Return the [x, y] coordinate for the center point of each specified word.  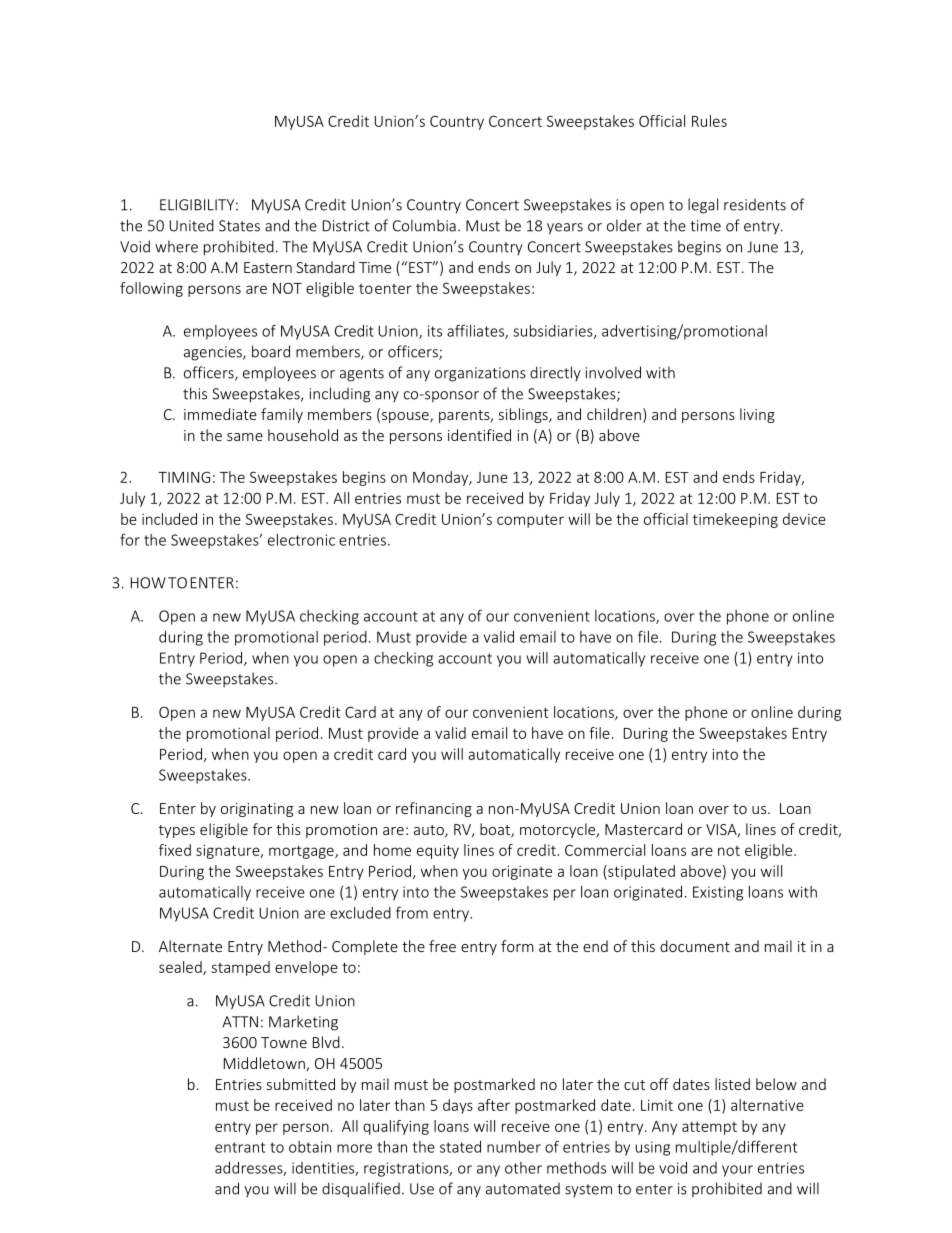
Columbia [424, 225]
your [737, 1171]
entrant [240, 1147]
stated [460, 1147]
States [239, 226]
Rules [709, 121]
